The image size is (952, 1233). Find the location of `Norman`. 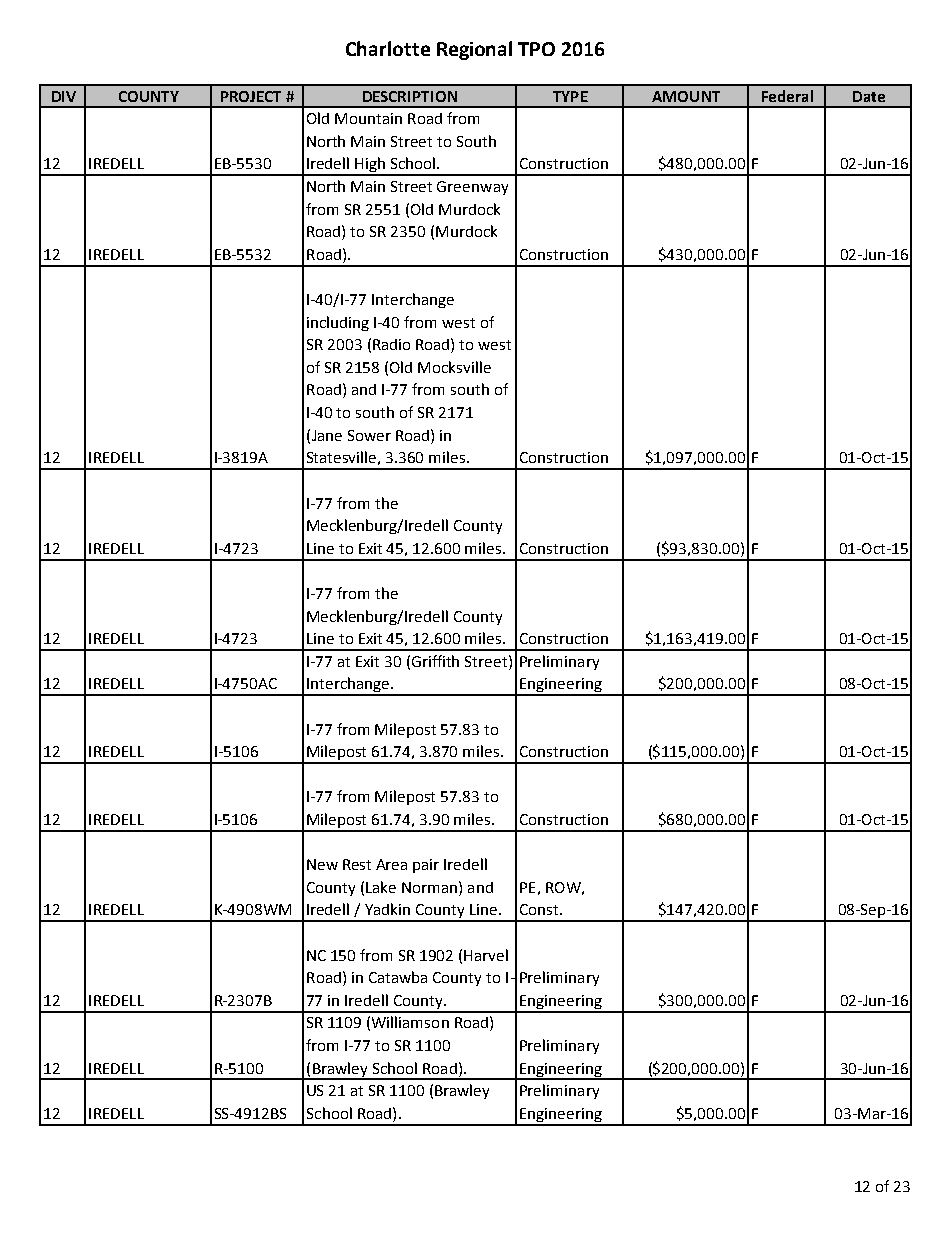

Norman is located at coordinates (431, 887).
